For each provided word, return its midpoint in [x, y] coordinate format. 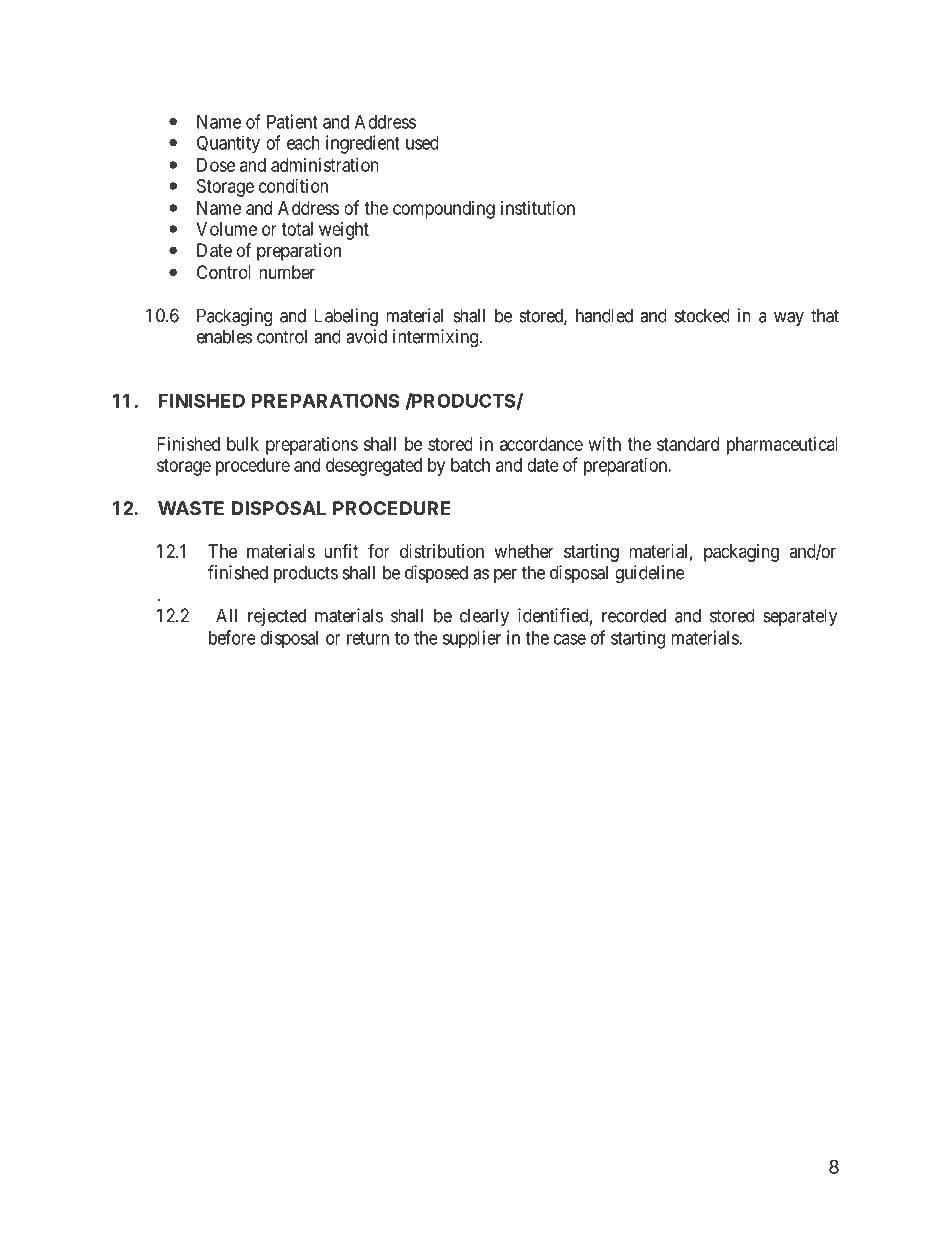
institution [538, 208]
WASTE [191, 508]
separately [800, 617]
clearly [484, 617]
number [287, 272]
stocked [702, 315]
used [422, 143]
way [789, 319]
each [303, 143]
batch [470, 465]
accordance [541, 444]
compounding [444, 210]
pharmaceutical [782, 446]
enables [224, 336]
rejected [277, 617]
